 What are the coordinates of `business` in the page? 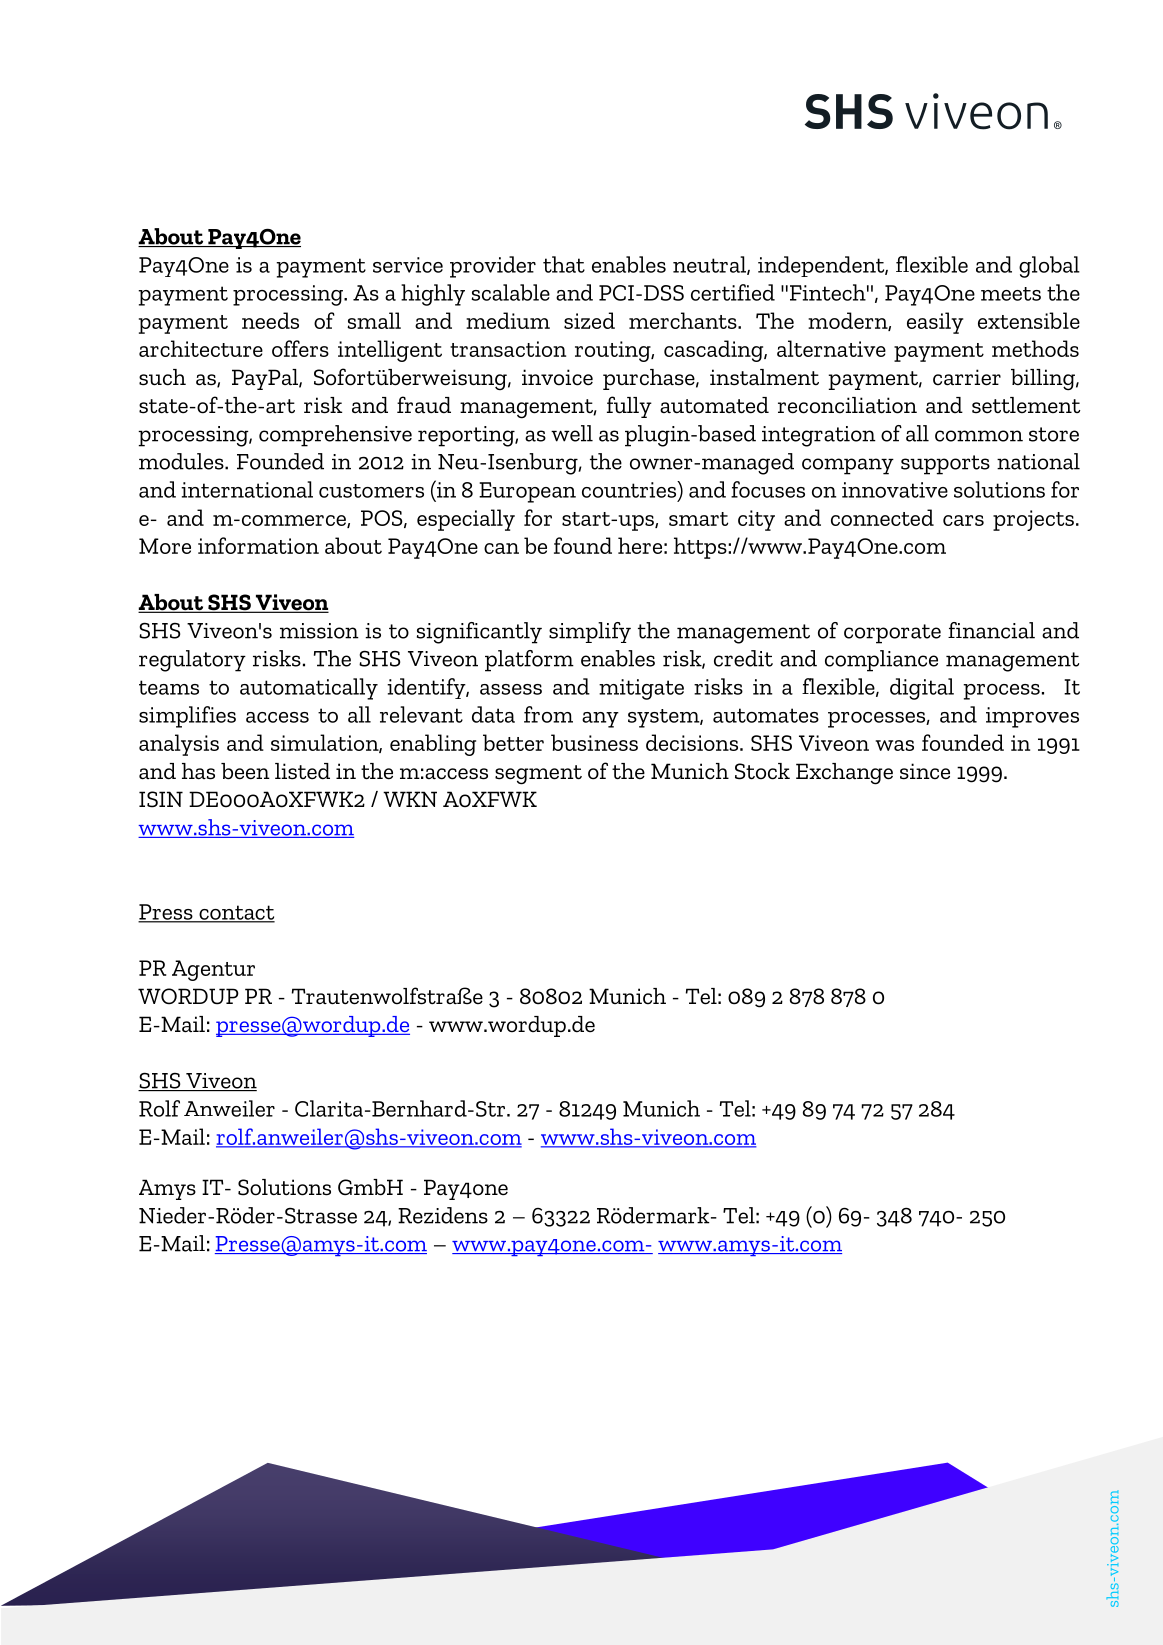 It's located at (594, 742).
